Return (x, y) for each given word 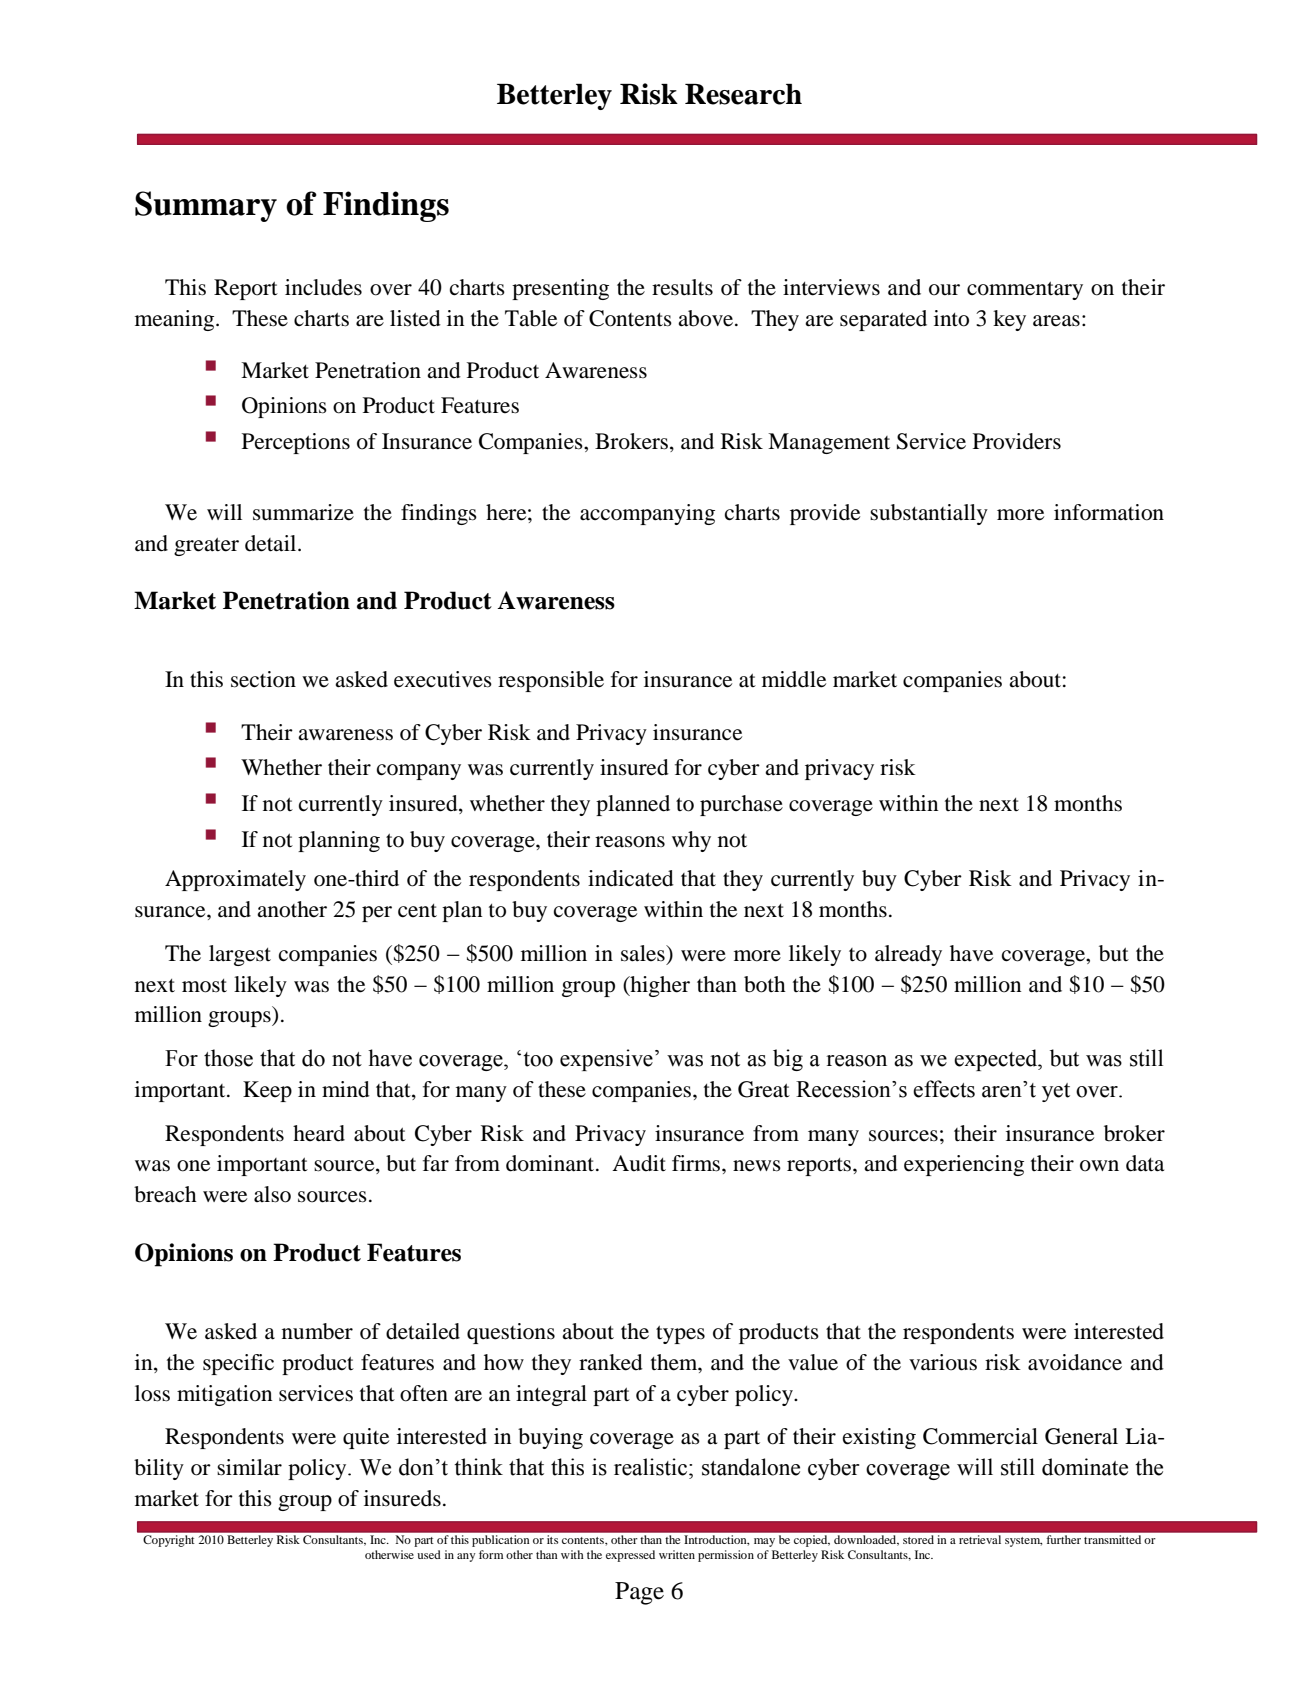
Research (743, 94)
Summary (206, 206)
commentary (1025, 290)
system (1023, 1542)
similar (249, 1467)
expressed (630, 1556)
